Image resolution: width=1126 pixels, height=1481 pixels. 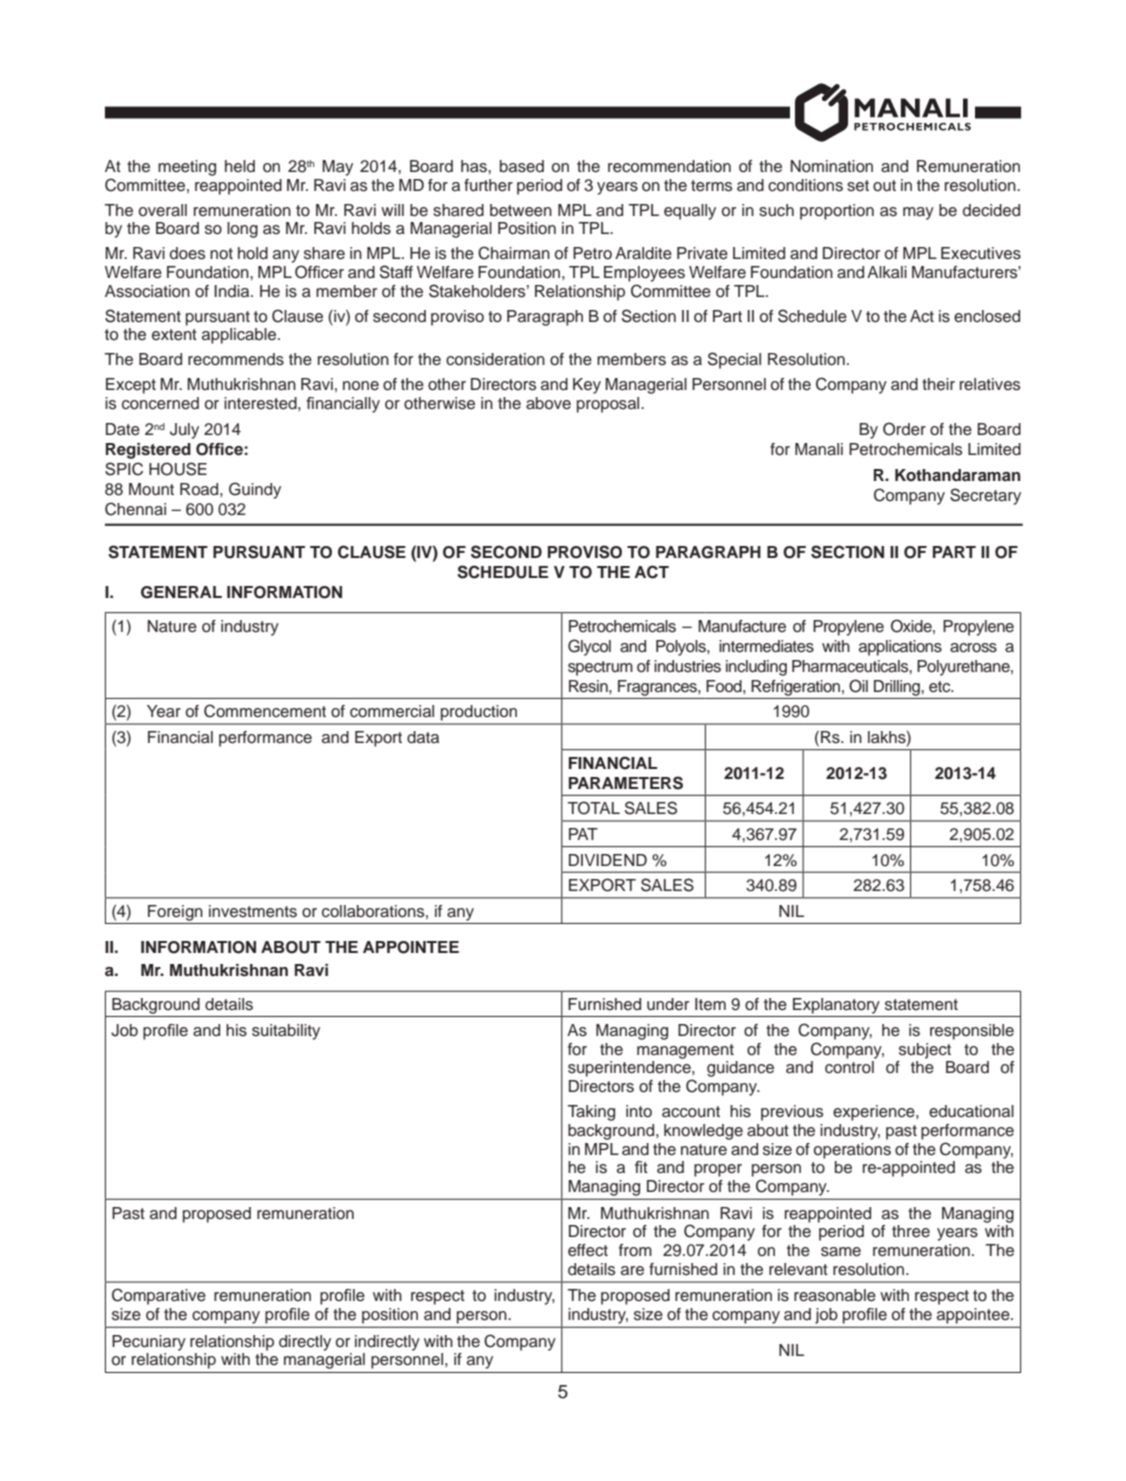 What do you see at coordinates (904, 429) in the document?
I see `Order` at bounding box center [904, 429].
